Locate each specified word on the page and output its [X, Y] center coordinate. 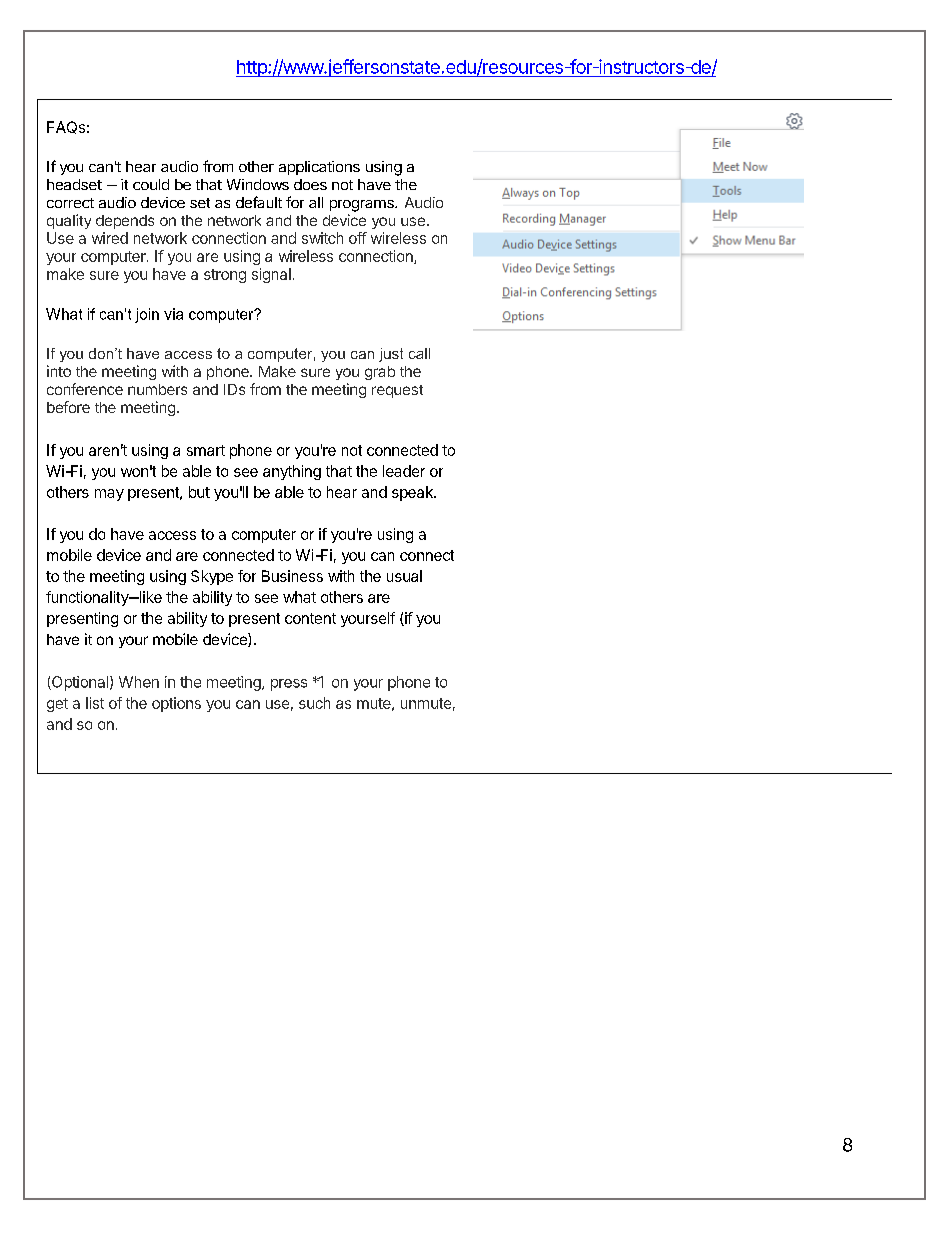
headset [74, 184]
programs [363, 206]
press [289, 685]
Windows [258, 184]
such [314, 703]
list [95, 703]
